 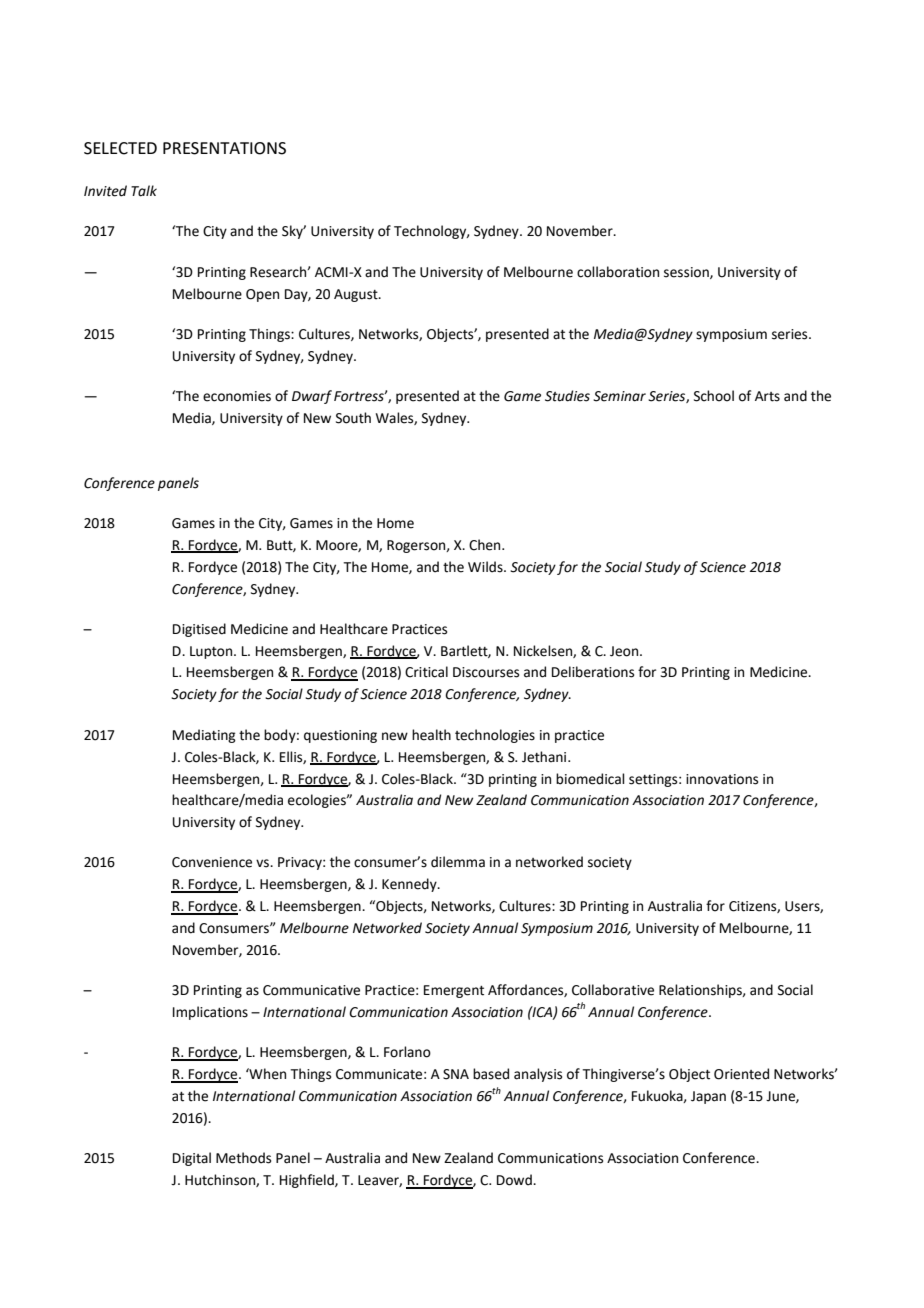 I want to click on Japan, so click(x=708, y=1097).
